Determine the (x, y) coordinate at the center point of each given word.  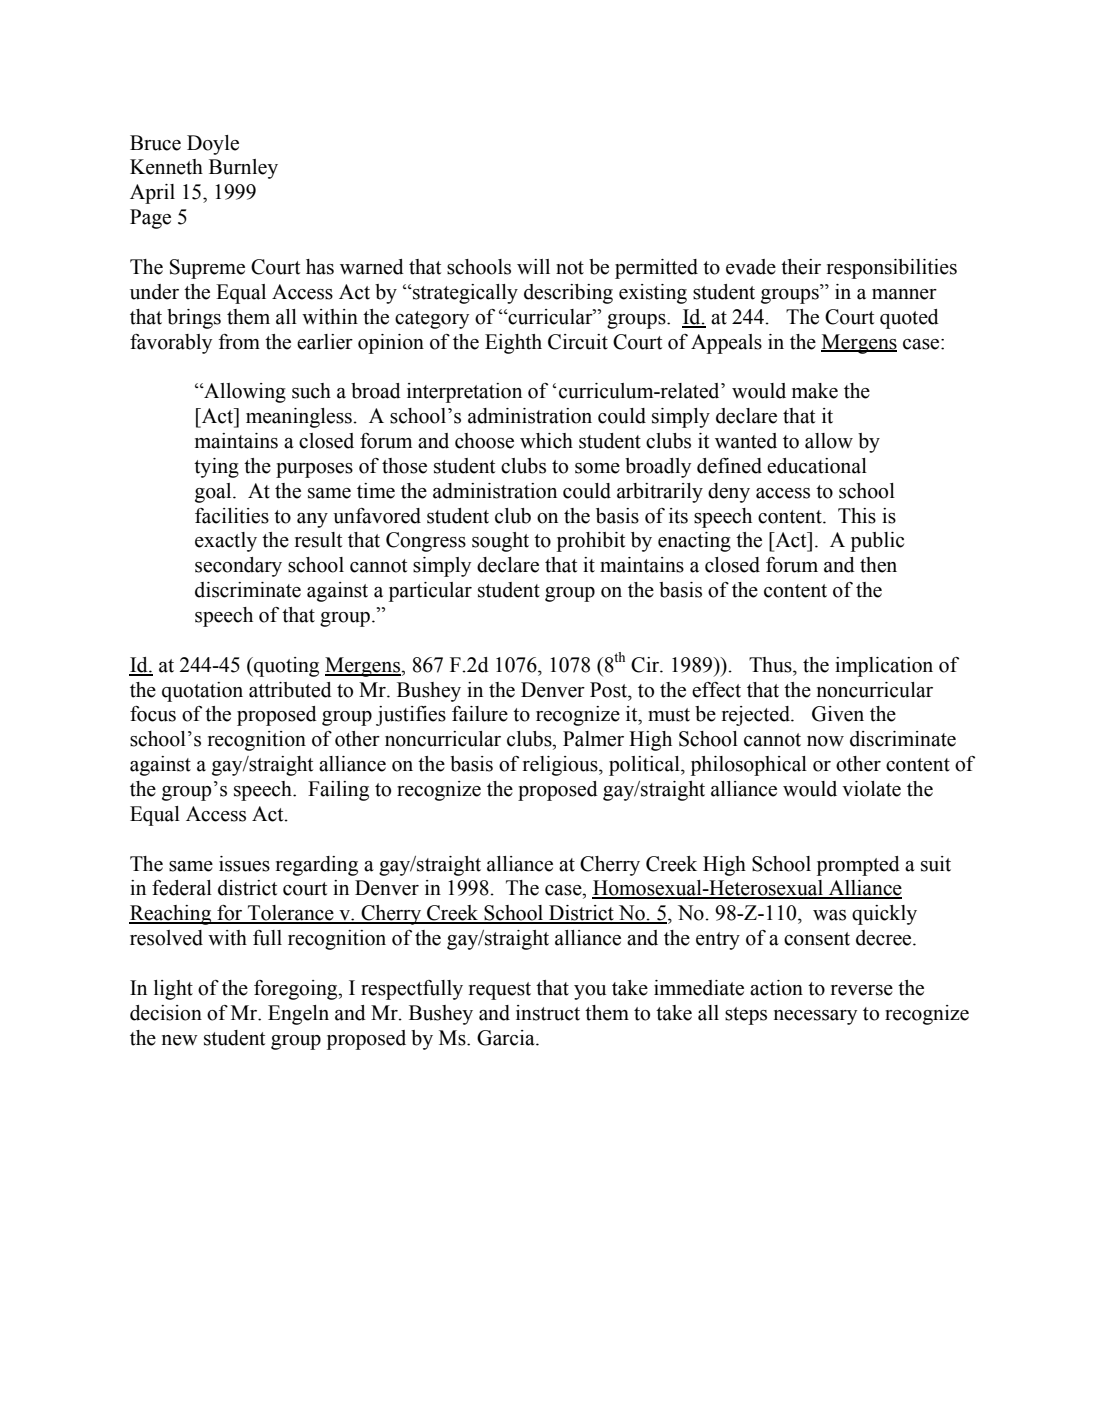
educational (817, 466)
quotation (202, 692)
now (825, 741)
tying (216, 468)
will (533, 266)
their (801, 267)
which (546, 441)
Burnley (243, 169)
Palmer (593, 739)
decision (166, 1013)
